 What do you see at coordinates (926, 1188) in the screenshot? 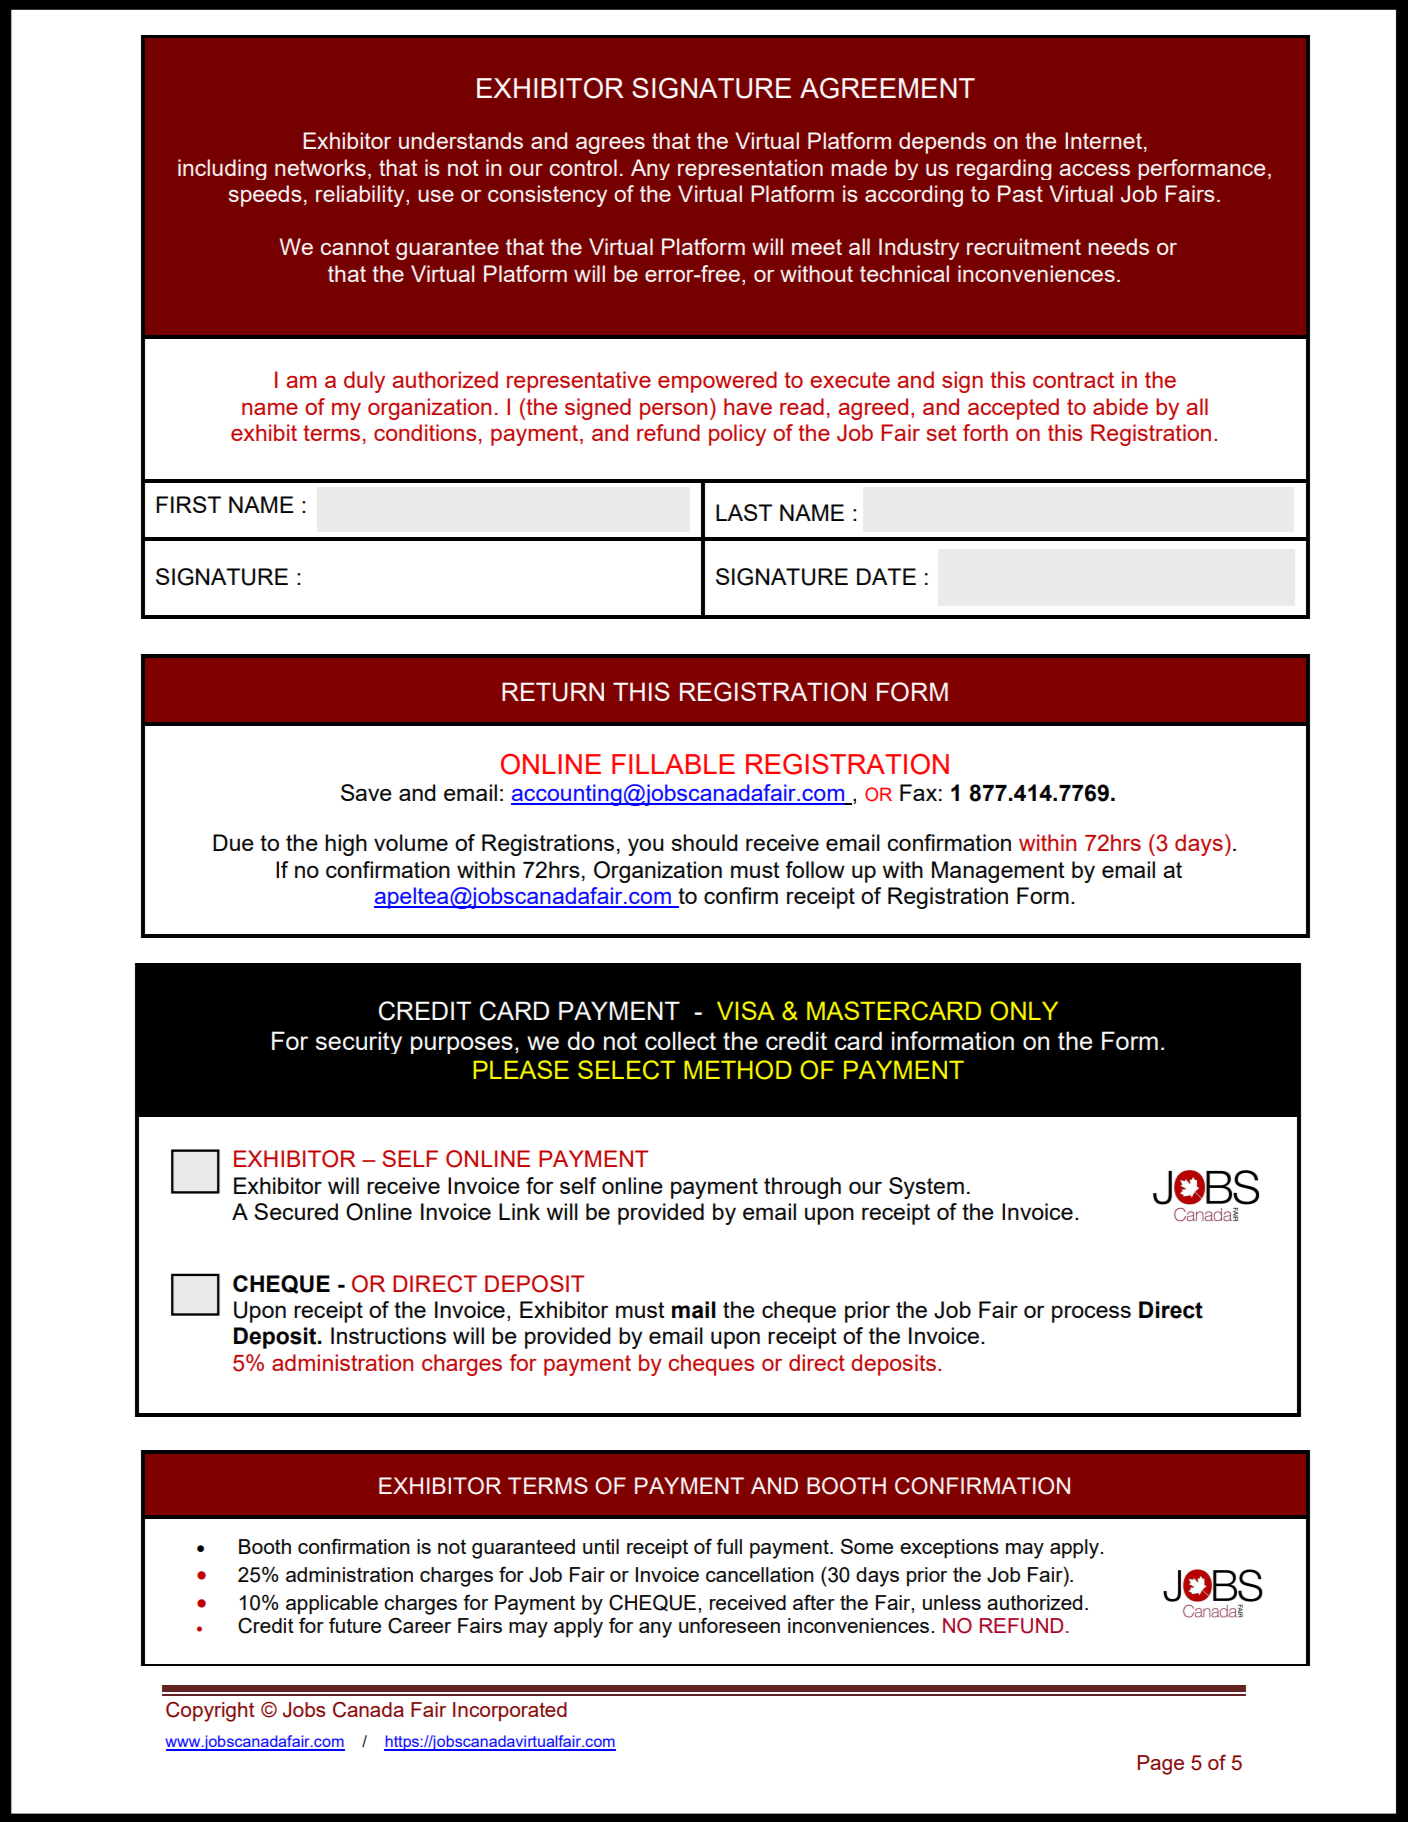
I see `System` at bounding box center [926, 1188].
